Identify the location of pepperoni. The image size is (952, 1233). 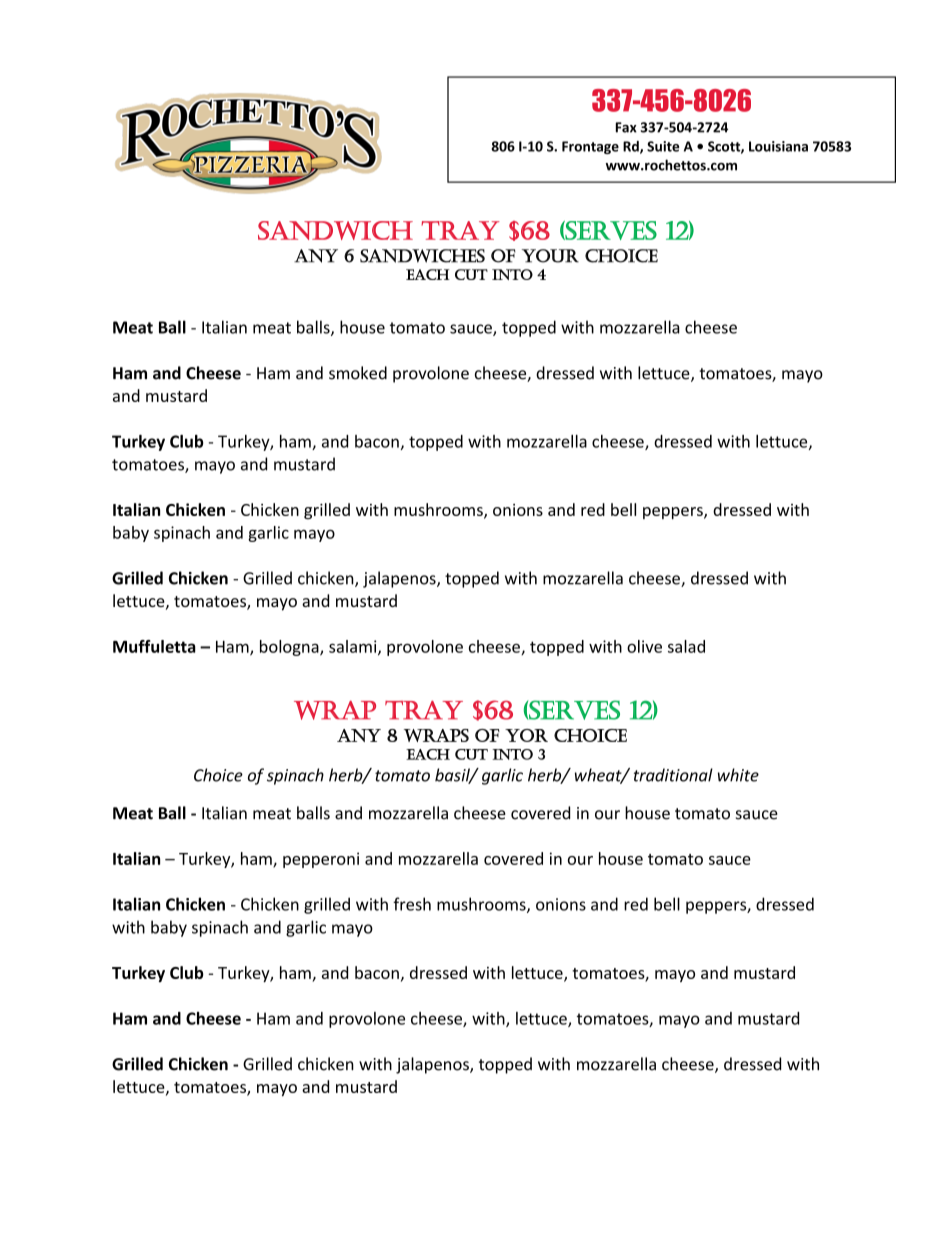
(321, 860).
